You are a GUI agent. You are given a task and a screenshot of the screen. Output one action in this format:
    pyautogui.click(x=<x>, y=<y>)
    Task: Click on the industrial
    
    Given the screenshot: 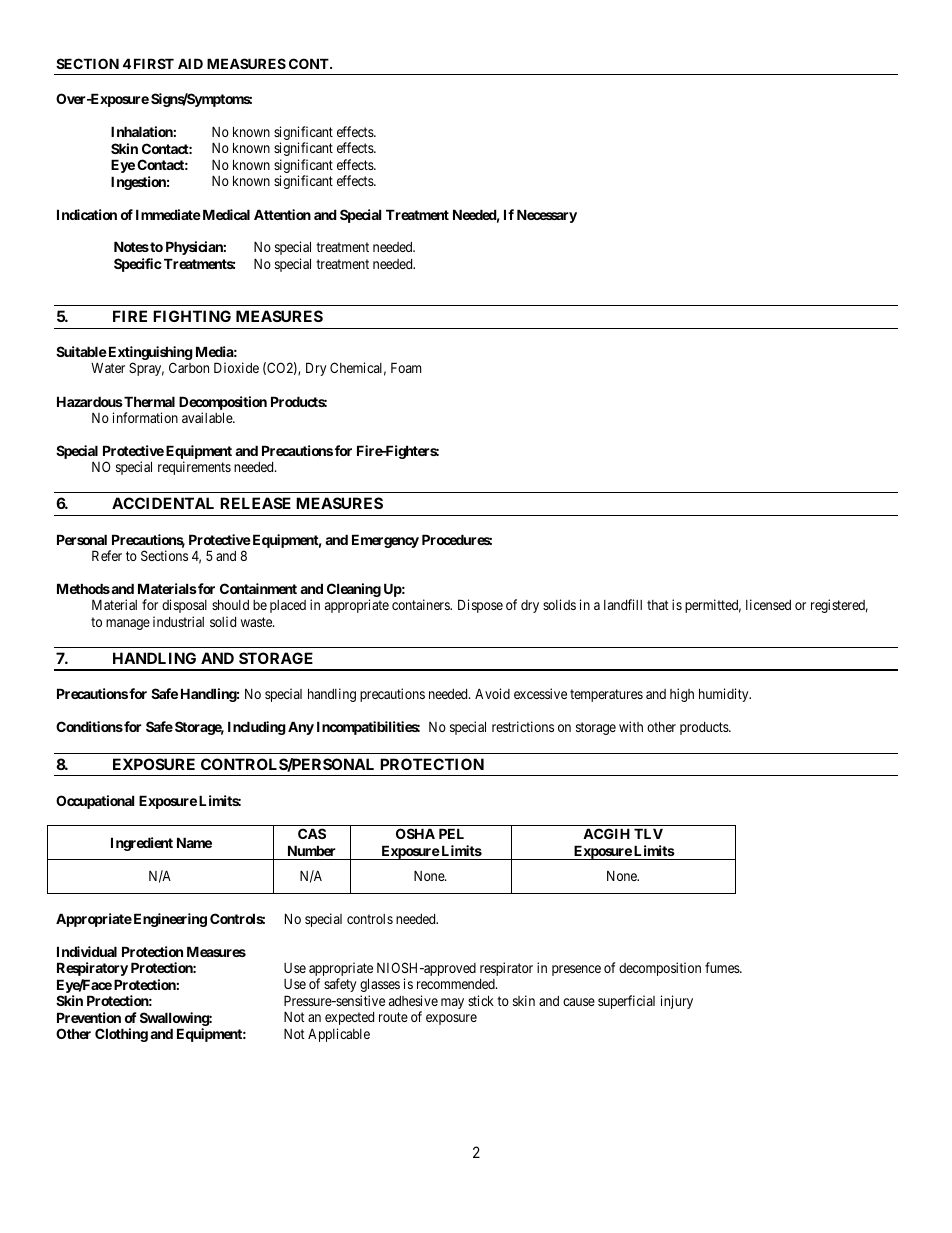 What is the action you would take?
    pyautogui.click(x=178, y=621)
